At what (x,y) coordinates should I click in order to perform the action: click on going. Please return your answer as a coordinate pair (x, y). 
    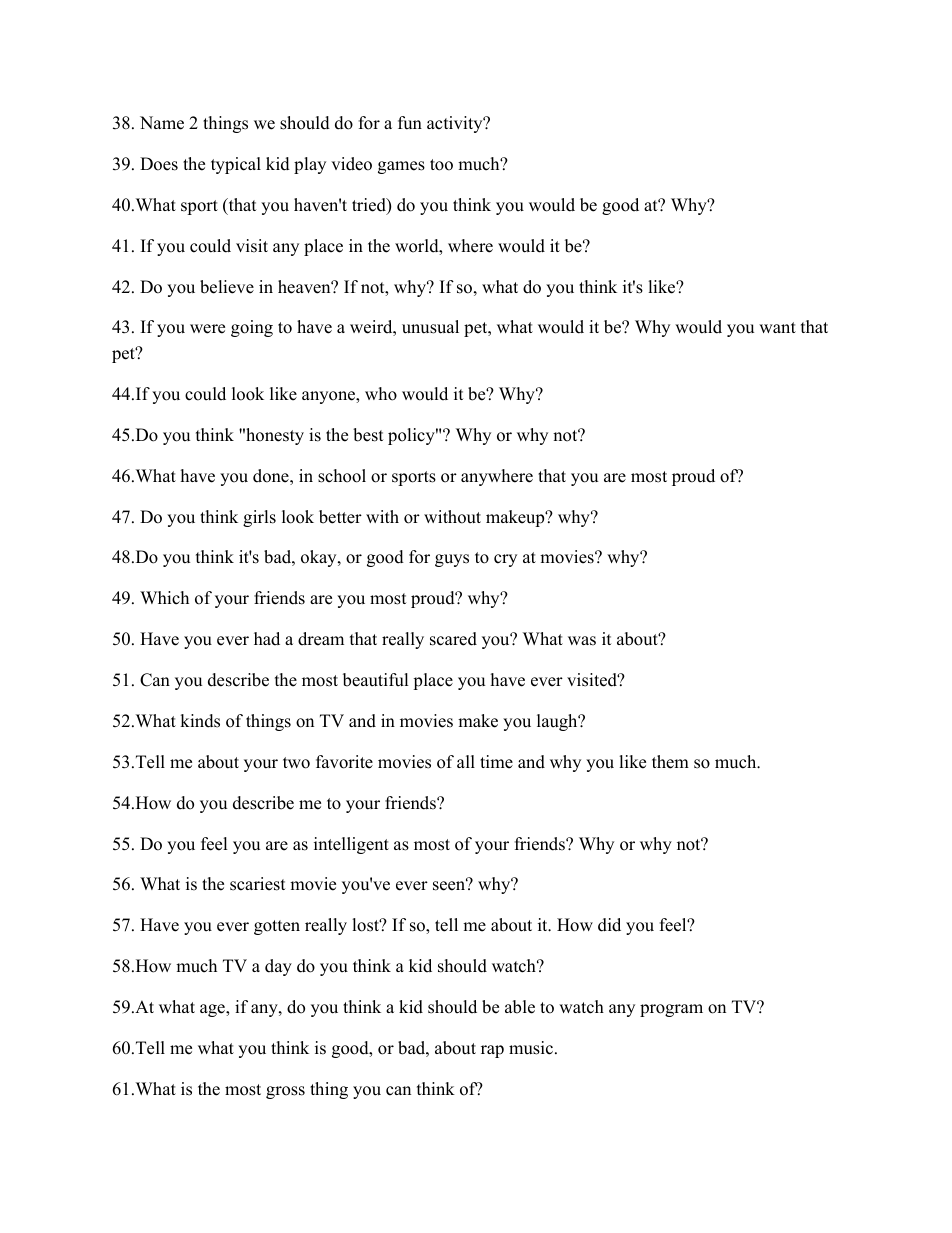
    Looking at the image, I should click on (252, 328).
